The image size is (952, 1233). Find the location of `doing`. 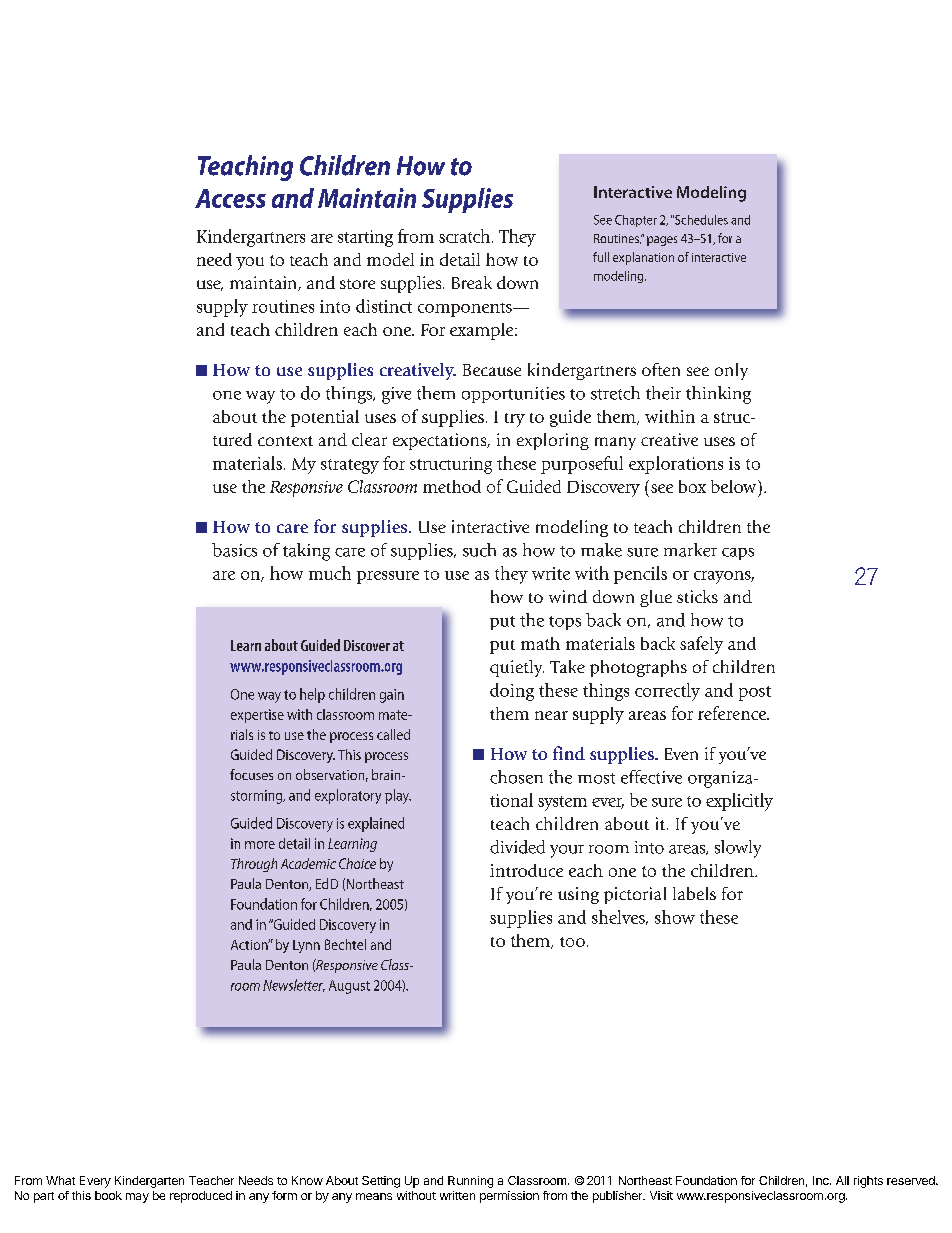

doing is located at coordinates (512, 692).
